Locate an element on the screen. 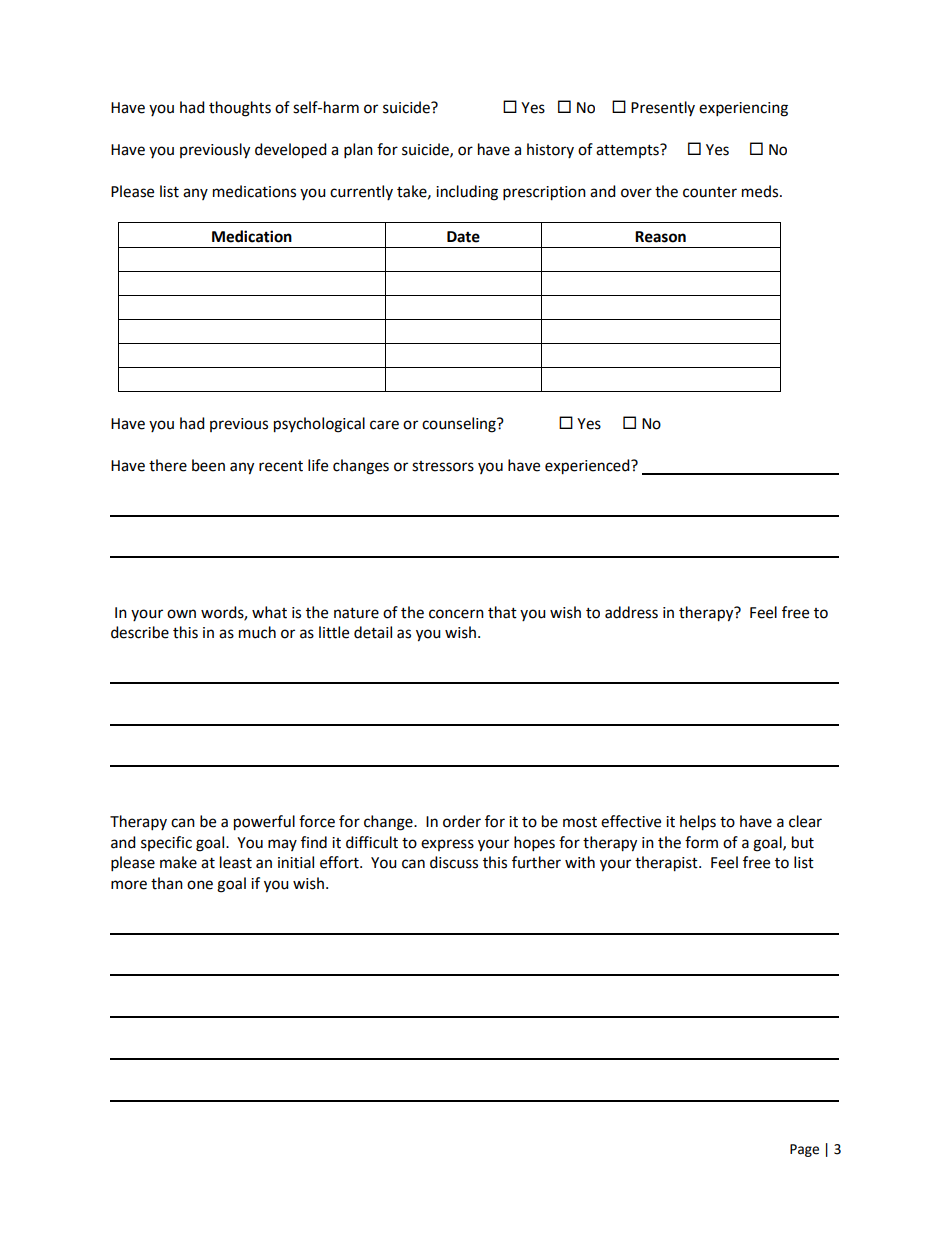  experiencing is located at coordinates (743, 109).
